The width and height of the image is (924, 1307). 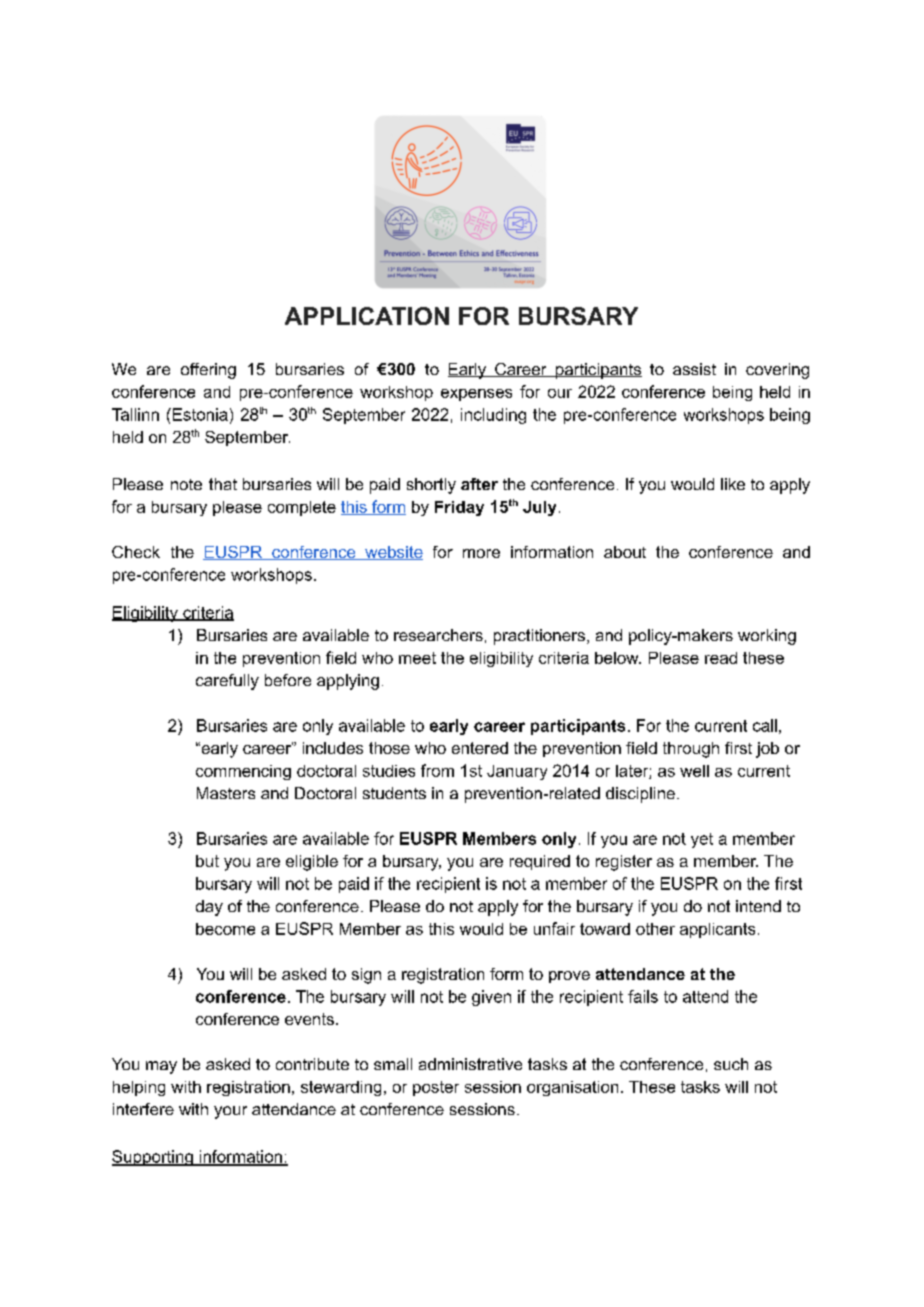 I want to click on offering, so click(x=208, y=371).
